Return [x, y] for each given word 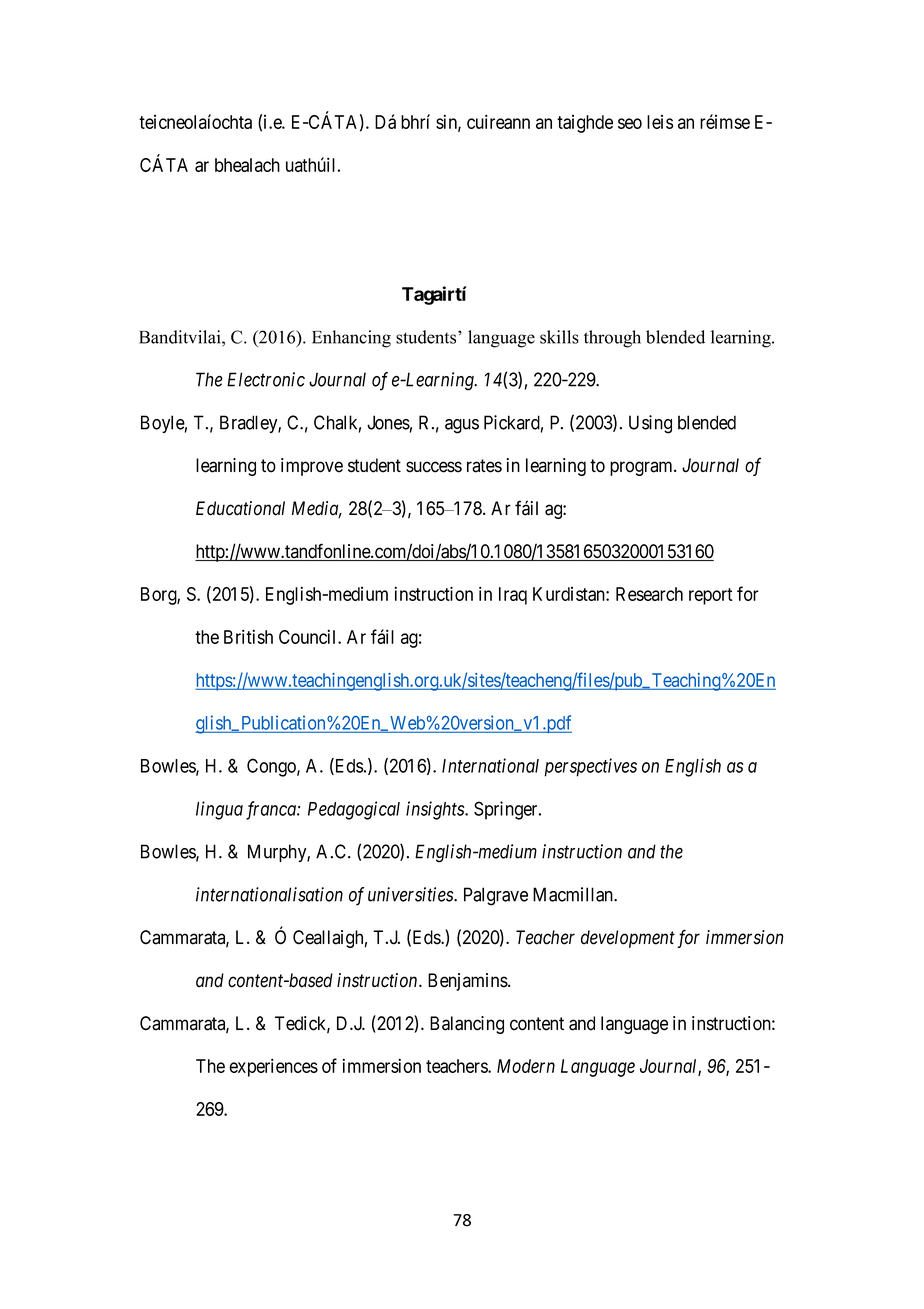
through [612, 339]
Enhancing [351, 339]
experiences [273, 1067]
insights [436, 810]
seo [630, 123]
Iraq [513, 596]
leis [660, 122]
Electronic [266, 379]
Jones [388, 422]
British [248, 636]
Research [649, 594]
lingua [219, 810]
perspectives [590, 767]
